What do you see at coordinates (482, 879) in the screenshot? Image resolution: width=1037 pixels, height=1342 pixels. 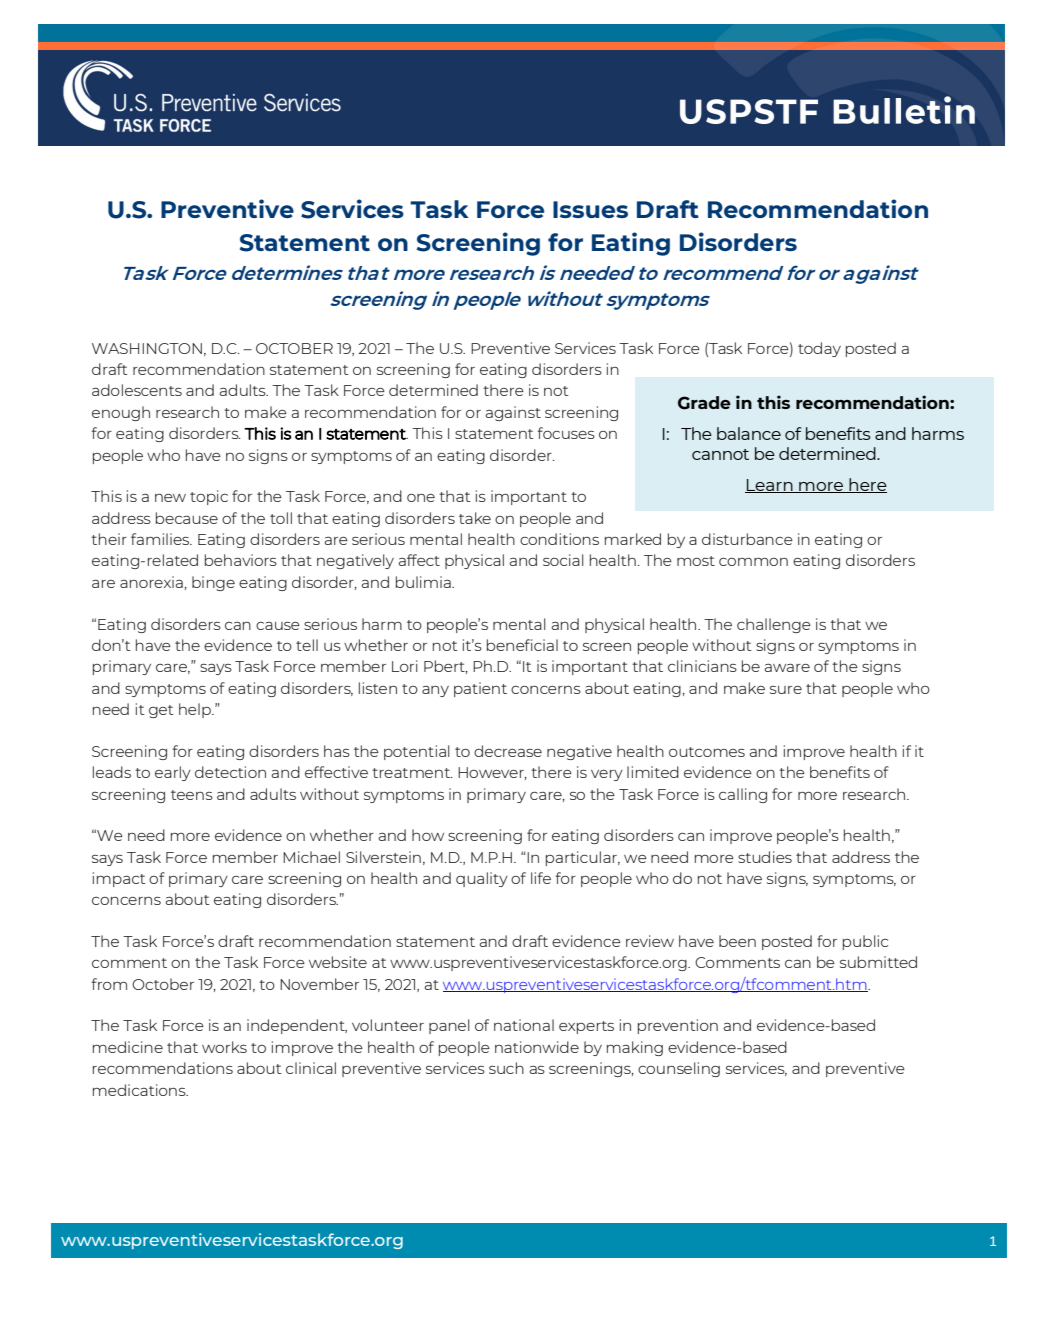 I see `quality` at bounding box center [482, 879].
